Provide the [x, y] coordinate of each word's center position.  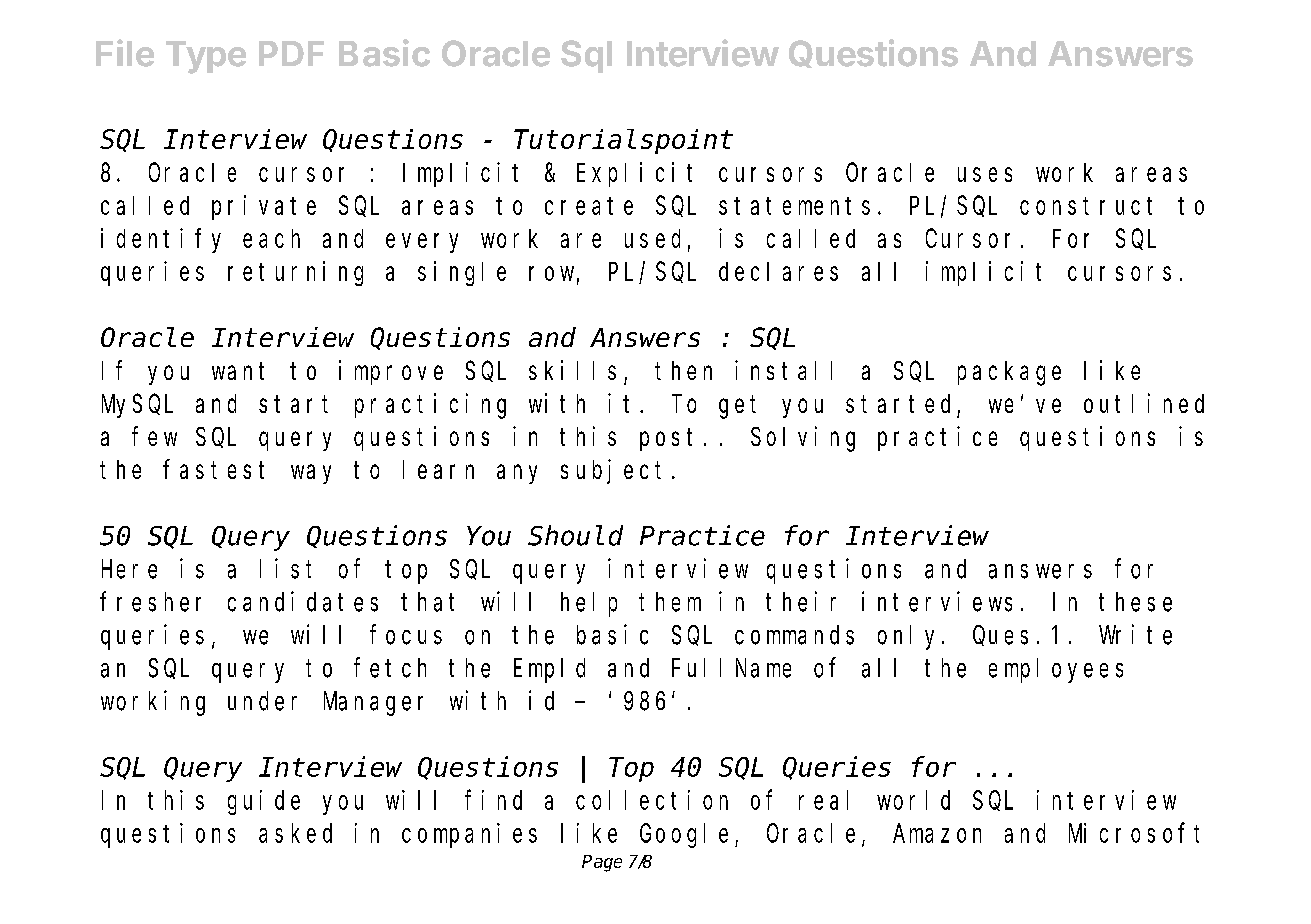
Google [684, 835]
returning [295, 273]
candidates [303, 601]
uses [985, 174]
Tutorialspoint [623, 141]
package [1009, 373]
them [670, 602]
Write [1135, 634]
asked [295, 833]
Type [206, 57]
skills [572, 370]
